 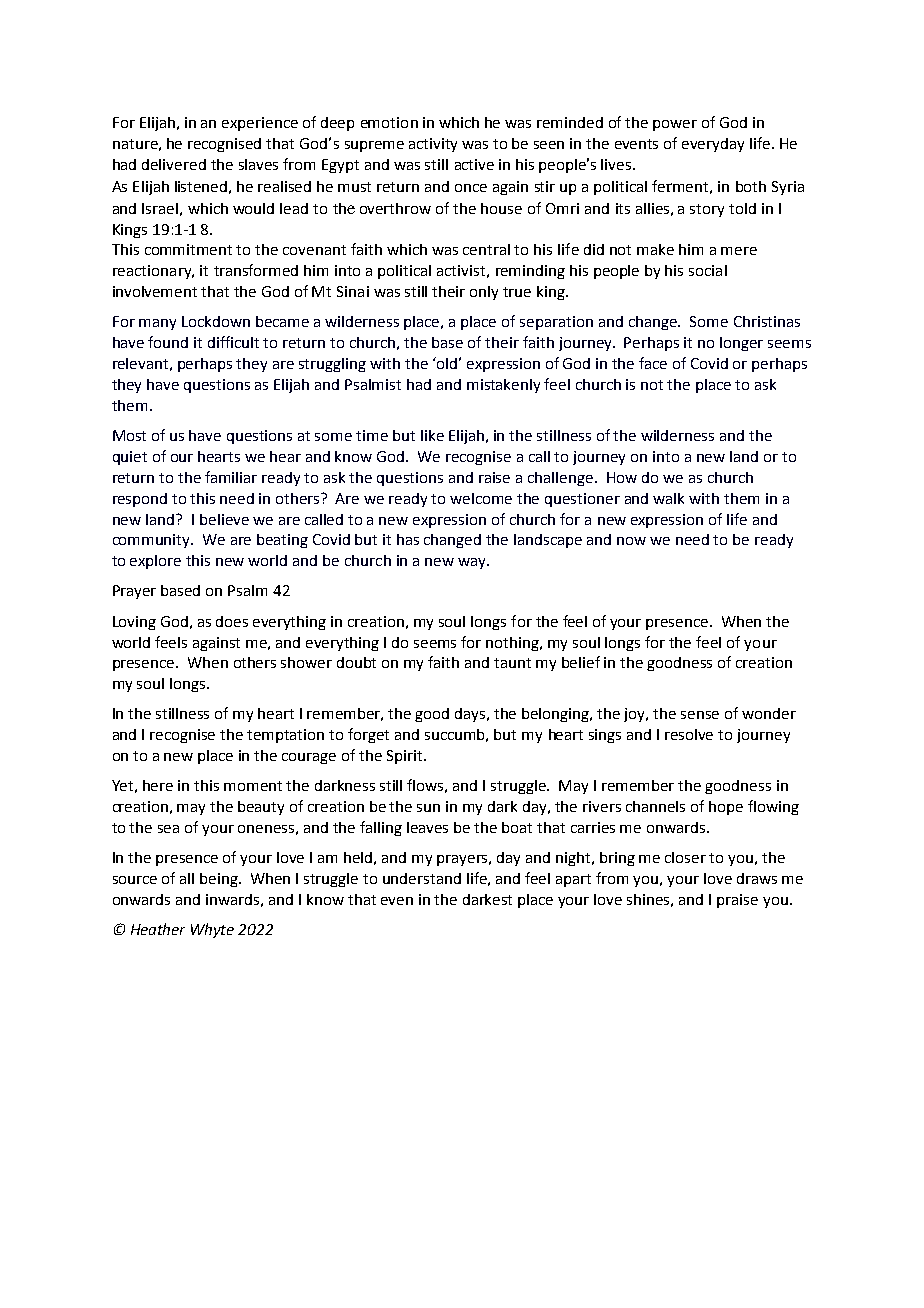 I want to click on activity, so click(x=433, y=145).
